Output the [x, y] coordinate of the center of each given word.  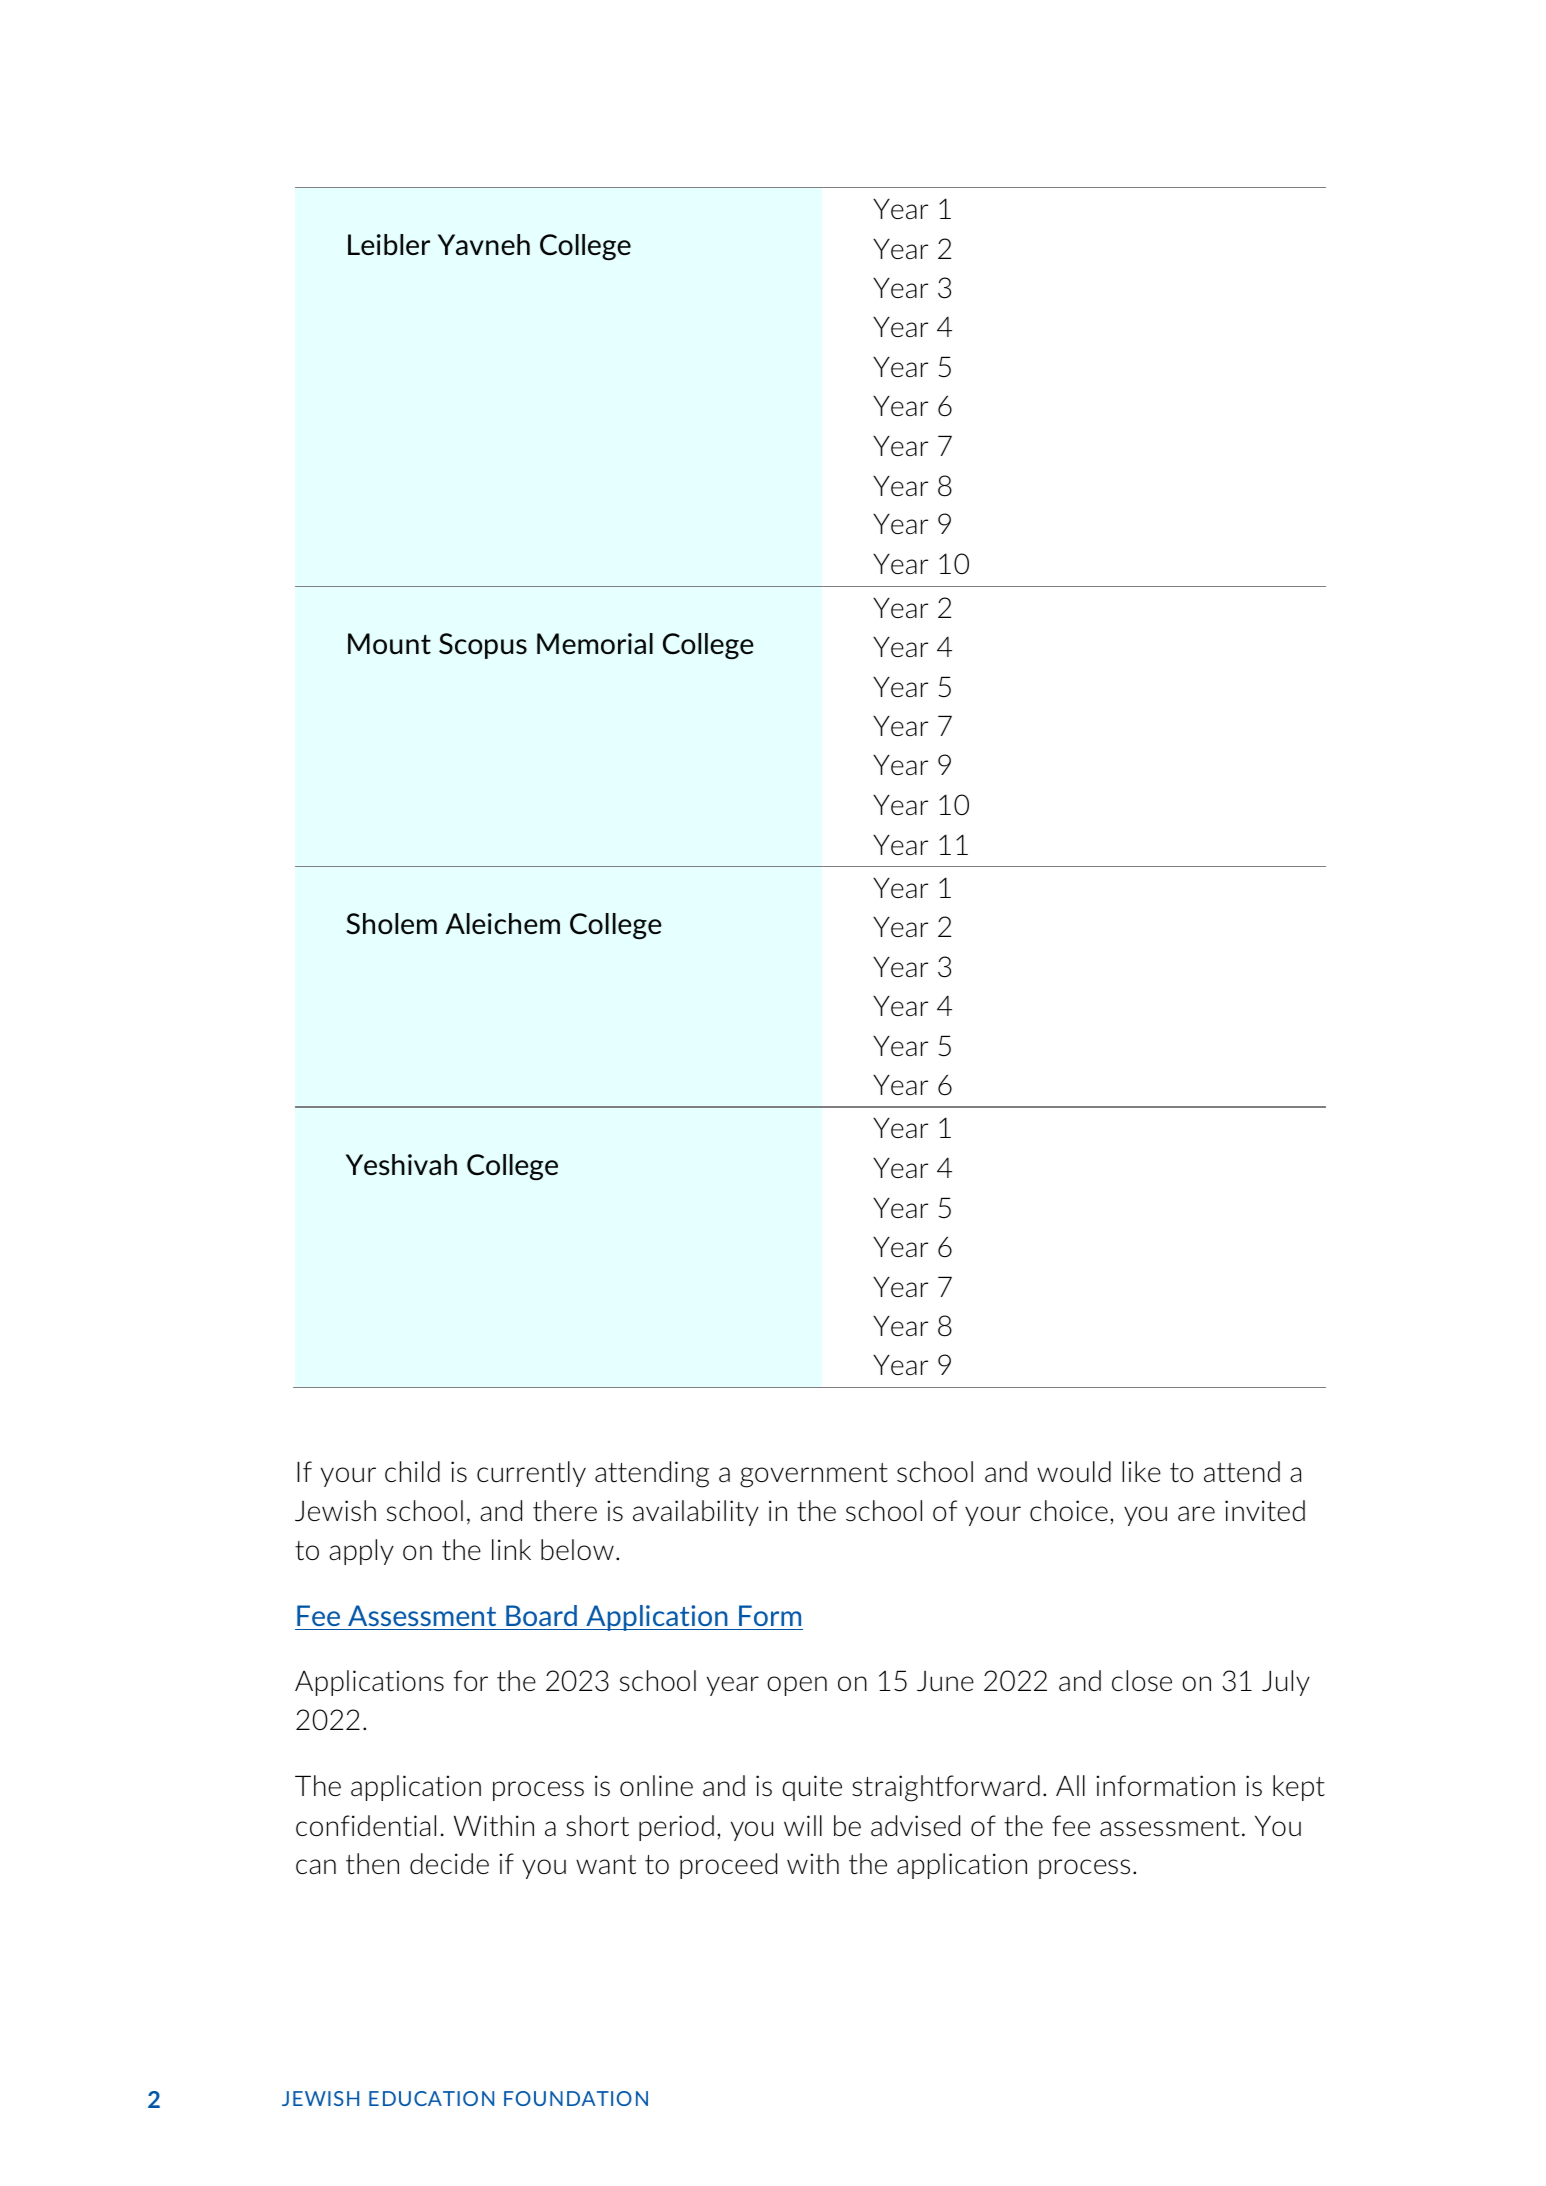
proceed [728, 1866]
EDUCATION [431, 2098]
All [1070, 1785]
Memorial [595, 644]
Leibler [389, 244]
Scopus [483, 646]
